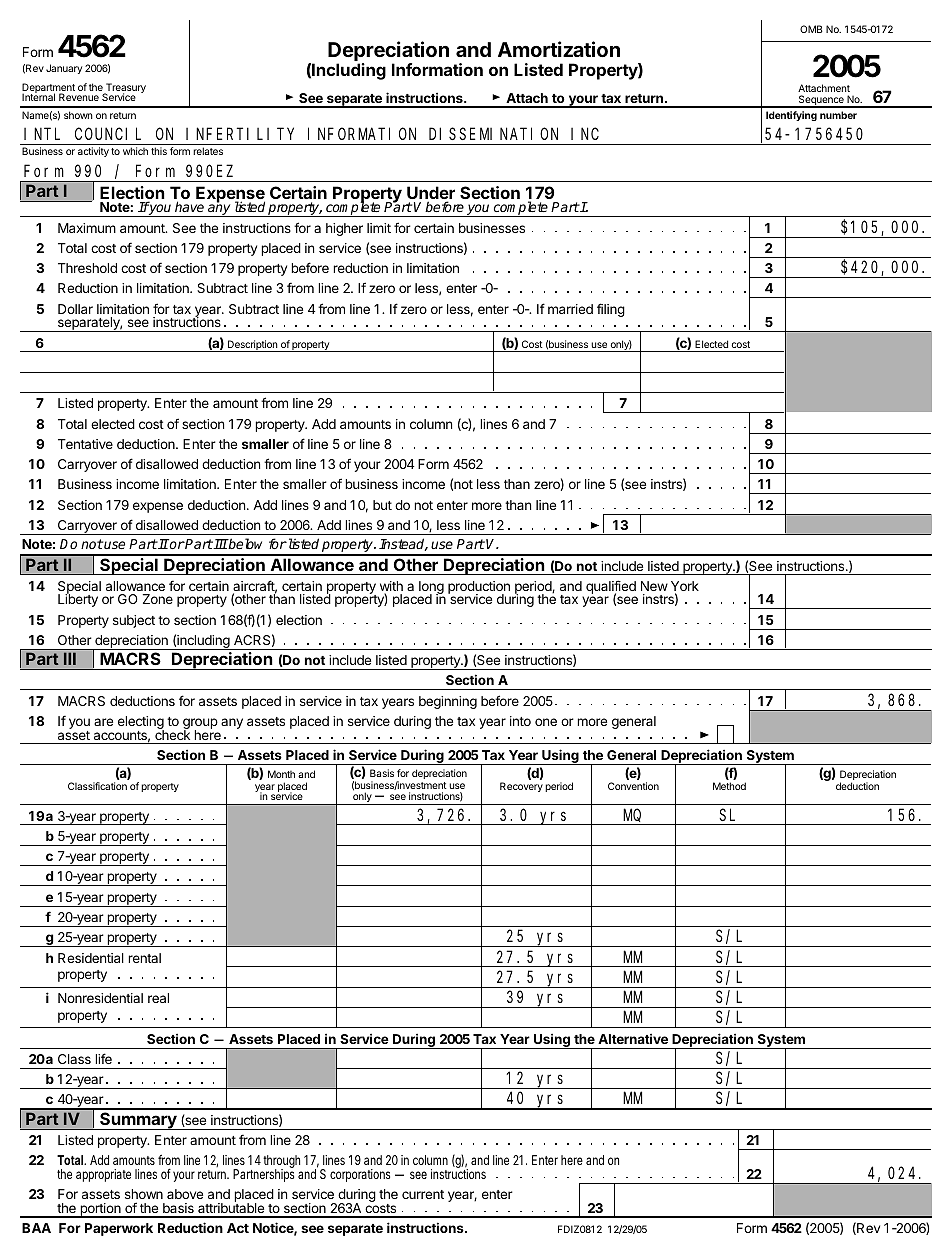  I want to click on are, so click(103, 722).
